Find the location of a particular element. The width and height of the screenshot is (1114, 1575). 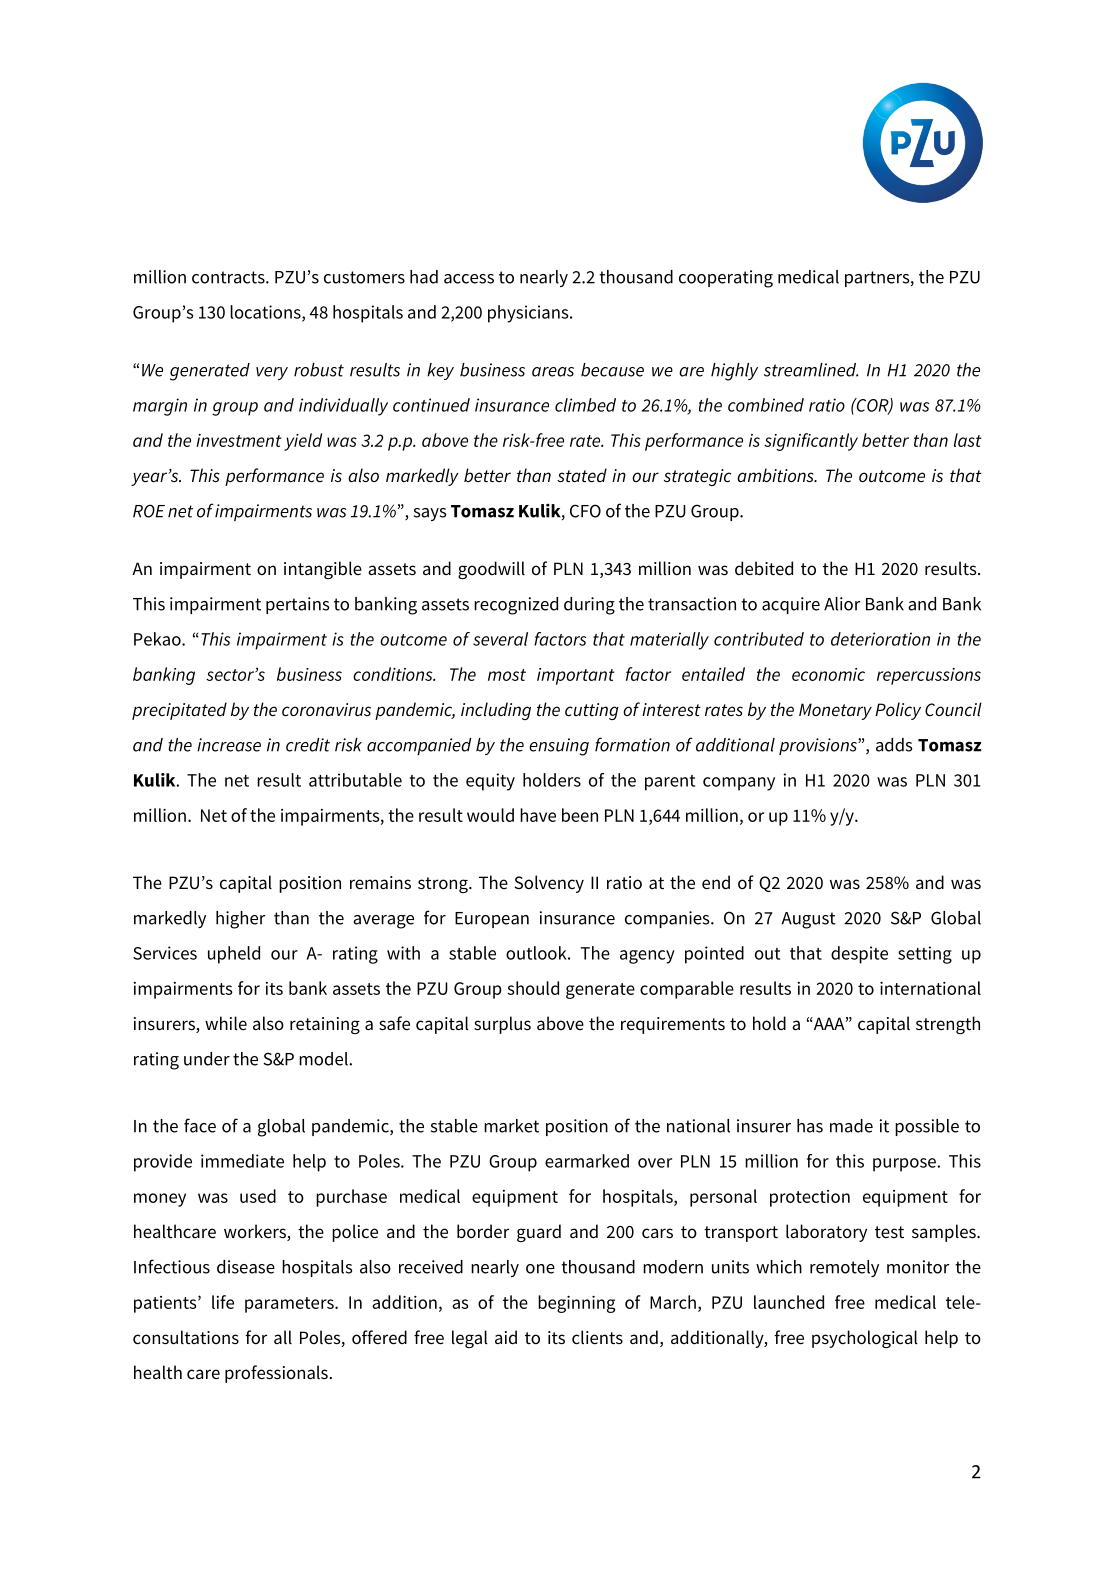

psychological is located at coordinates (865, 1339).
